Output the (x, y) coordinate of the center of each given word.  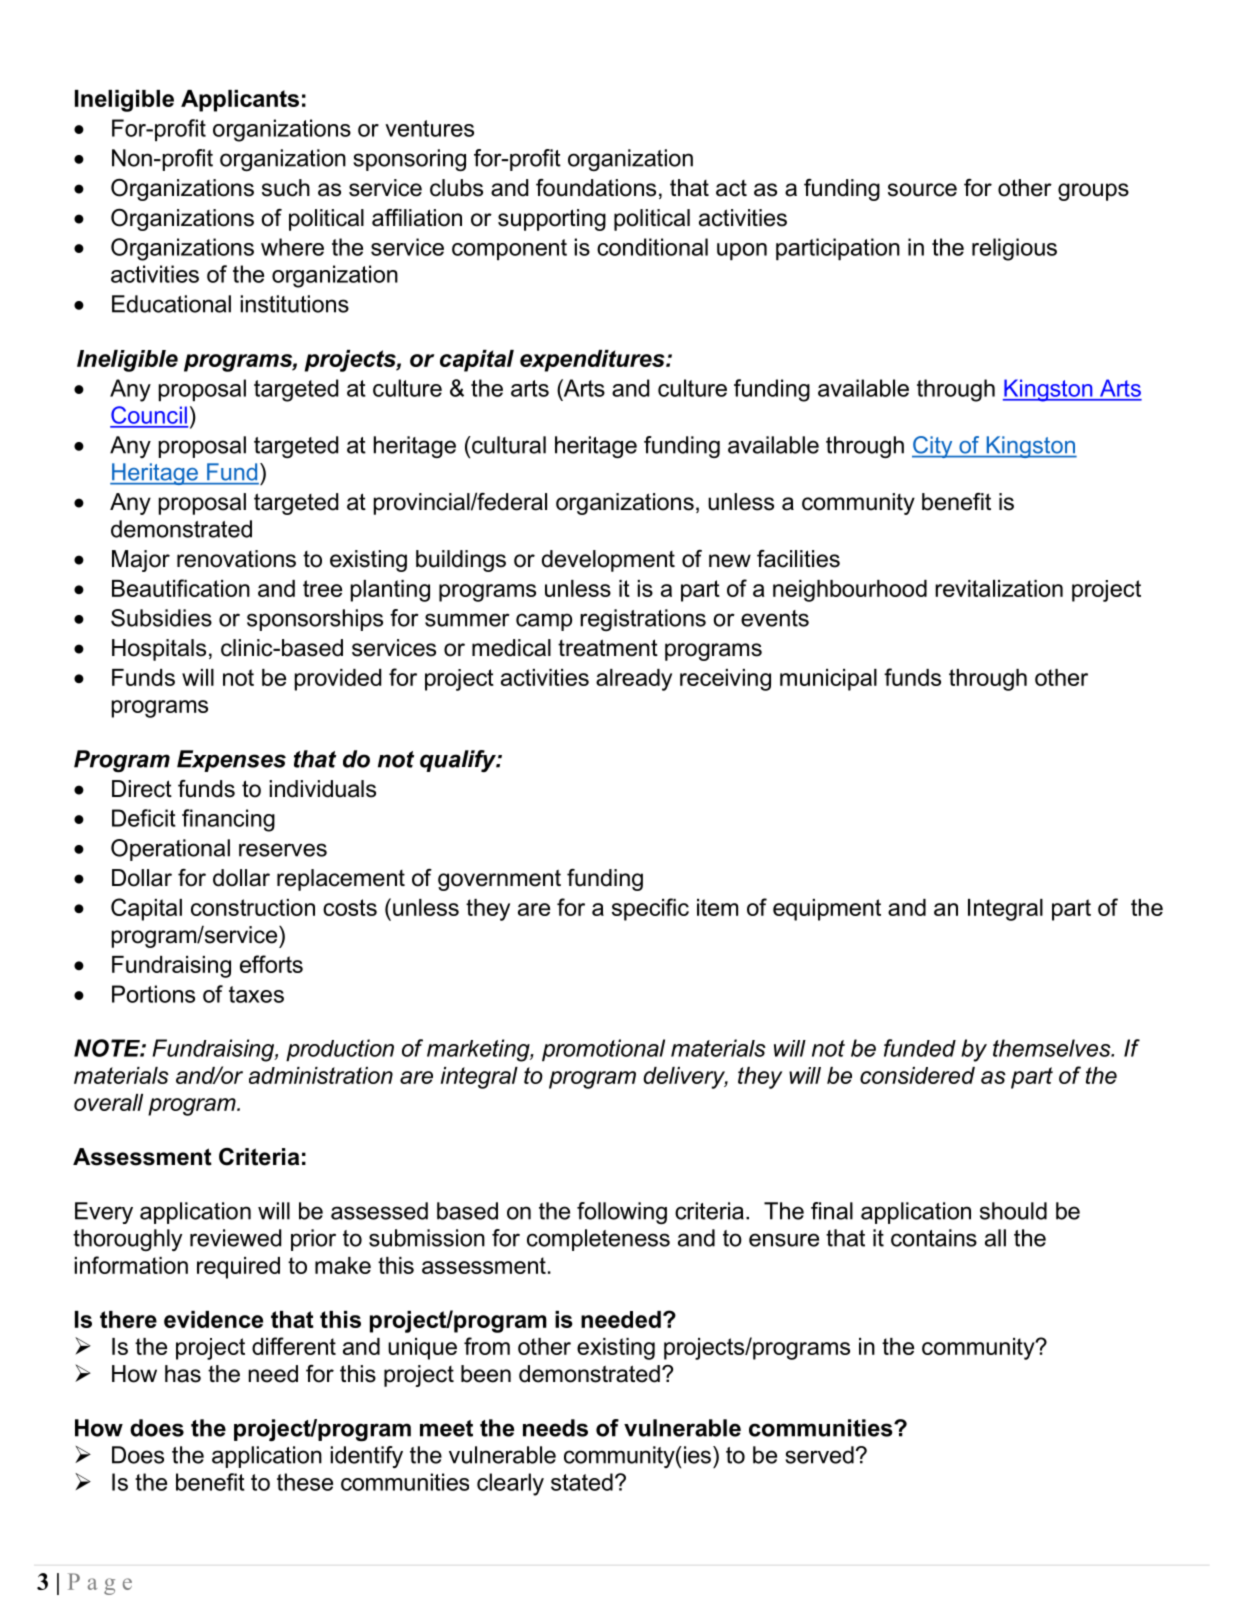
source (922, 190)
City (933, 447)
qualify (459, 761)
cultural (508, 445)
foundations (596, 188)
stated (582, 1482)
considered (917, 1075)
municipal (828, 680)
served (819, 1455)
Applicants (240, 101)
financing (228, 820)
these (305, 1482)
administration (321, 1075)
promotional (603, 1050)
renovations (236, 559)
